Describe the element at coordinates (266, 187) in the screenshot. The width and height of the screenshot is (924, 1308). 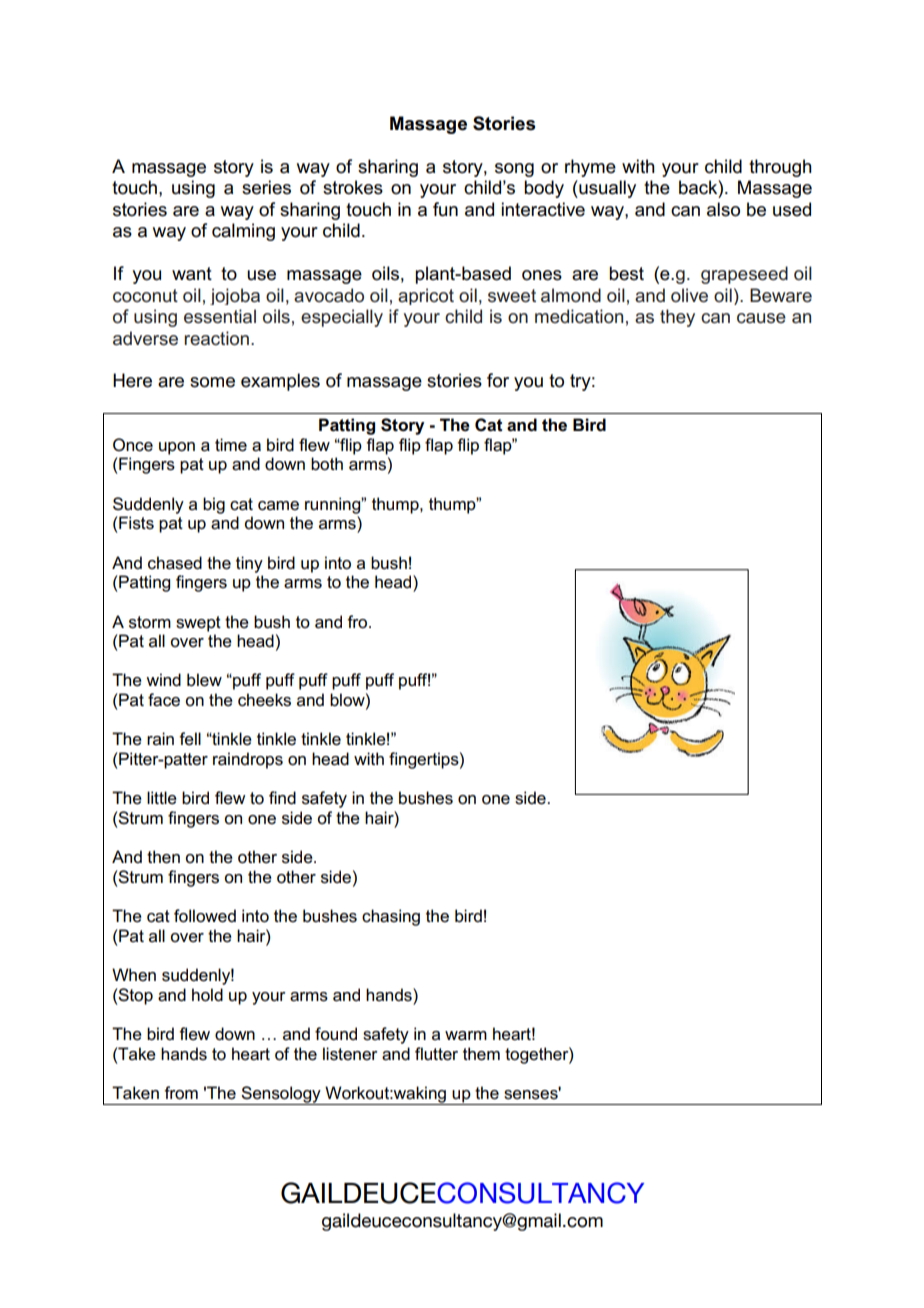
I see `series` at that location.
